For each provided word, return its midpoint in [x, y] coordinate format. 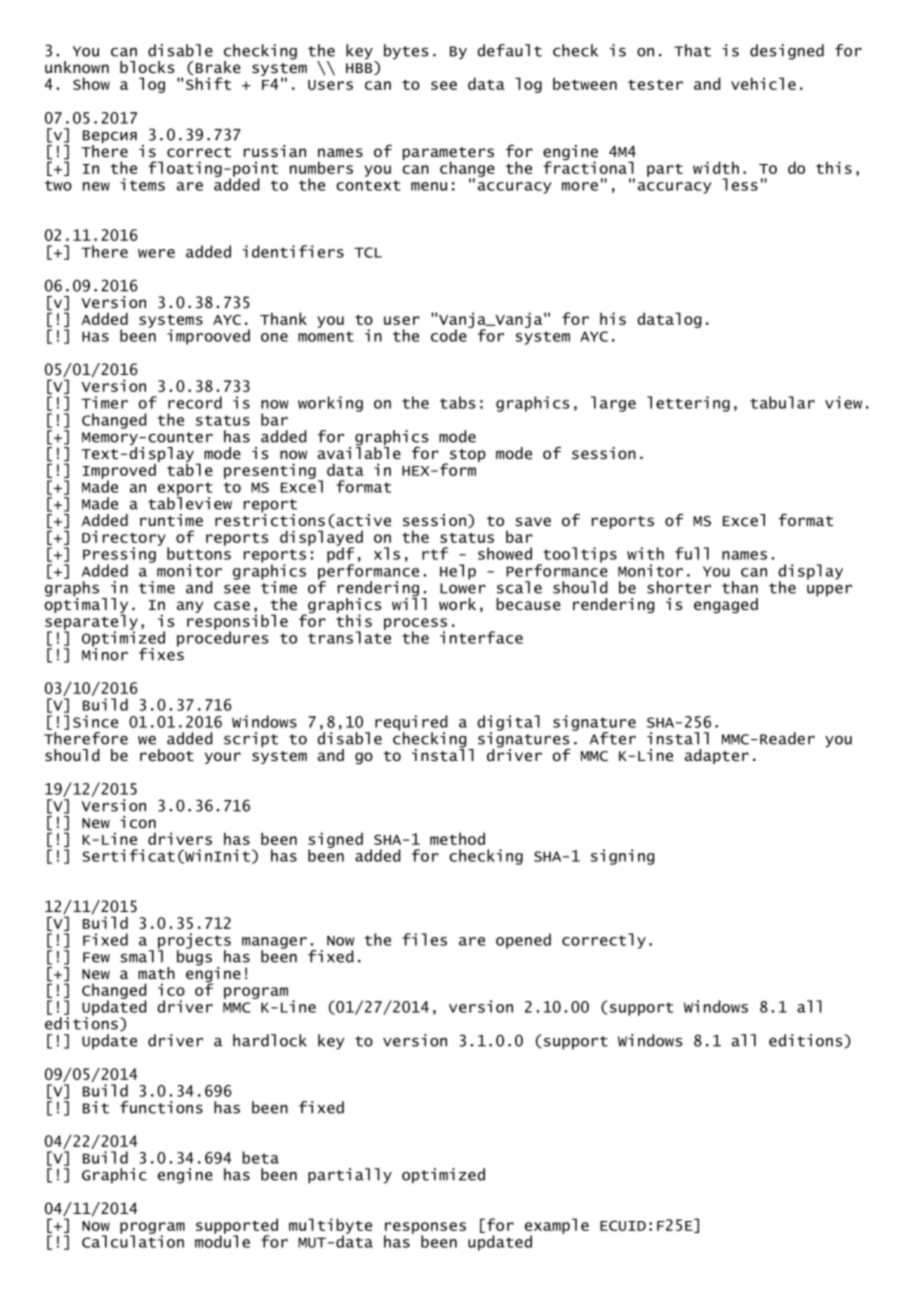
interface [481, 637]
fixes [161, 653]
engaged [726, 605]
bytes [406, 52]
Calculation [133, 1240]
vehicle [763, 83]
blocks [147, 67]
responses [425, 1229]
